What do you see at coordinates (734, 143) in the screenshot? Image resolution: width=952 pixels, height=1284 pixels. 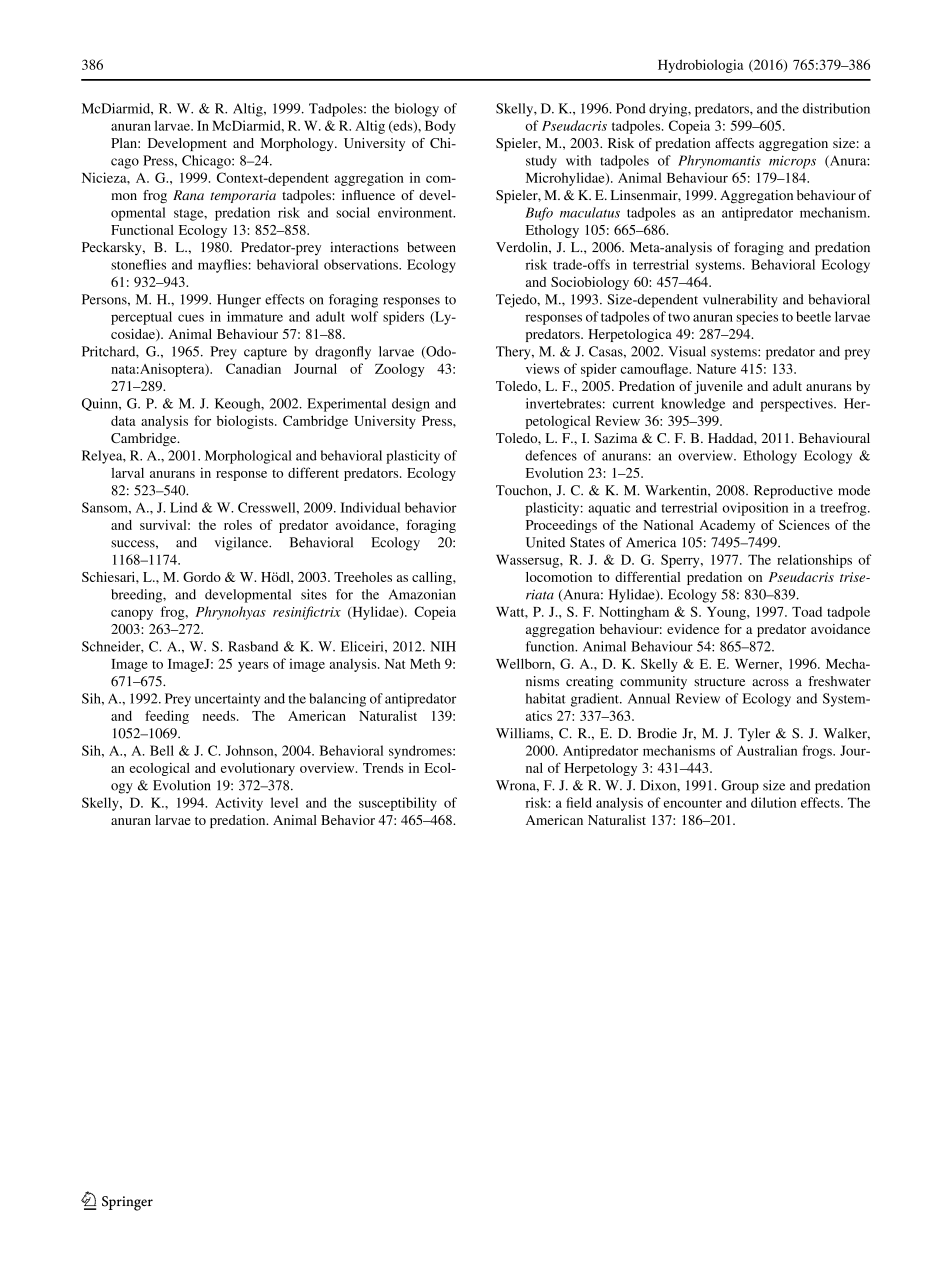 I see `affects` at bounding box center [734, 143].
